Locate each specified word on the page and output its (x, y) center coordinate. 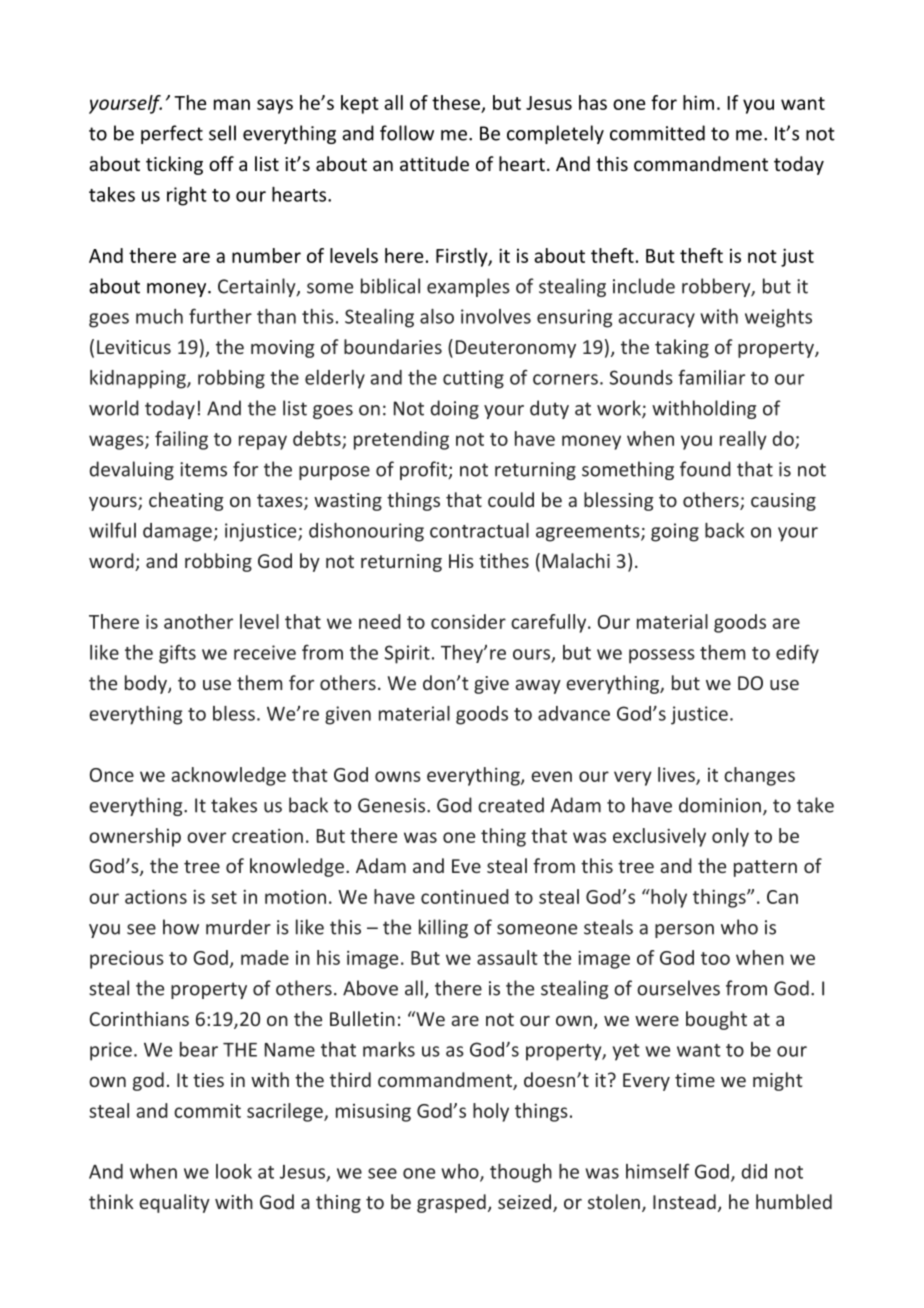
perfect (172, 134)
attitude (434, 163)
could (511, 499)
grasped (451, 1203)
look (234, 1171)
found (705, 469)
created (511, 805)
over (206, 837)
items (203, 469)
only (730, 837)
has (593, 102)
